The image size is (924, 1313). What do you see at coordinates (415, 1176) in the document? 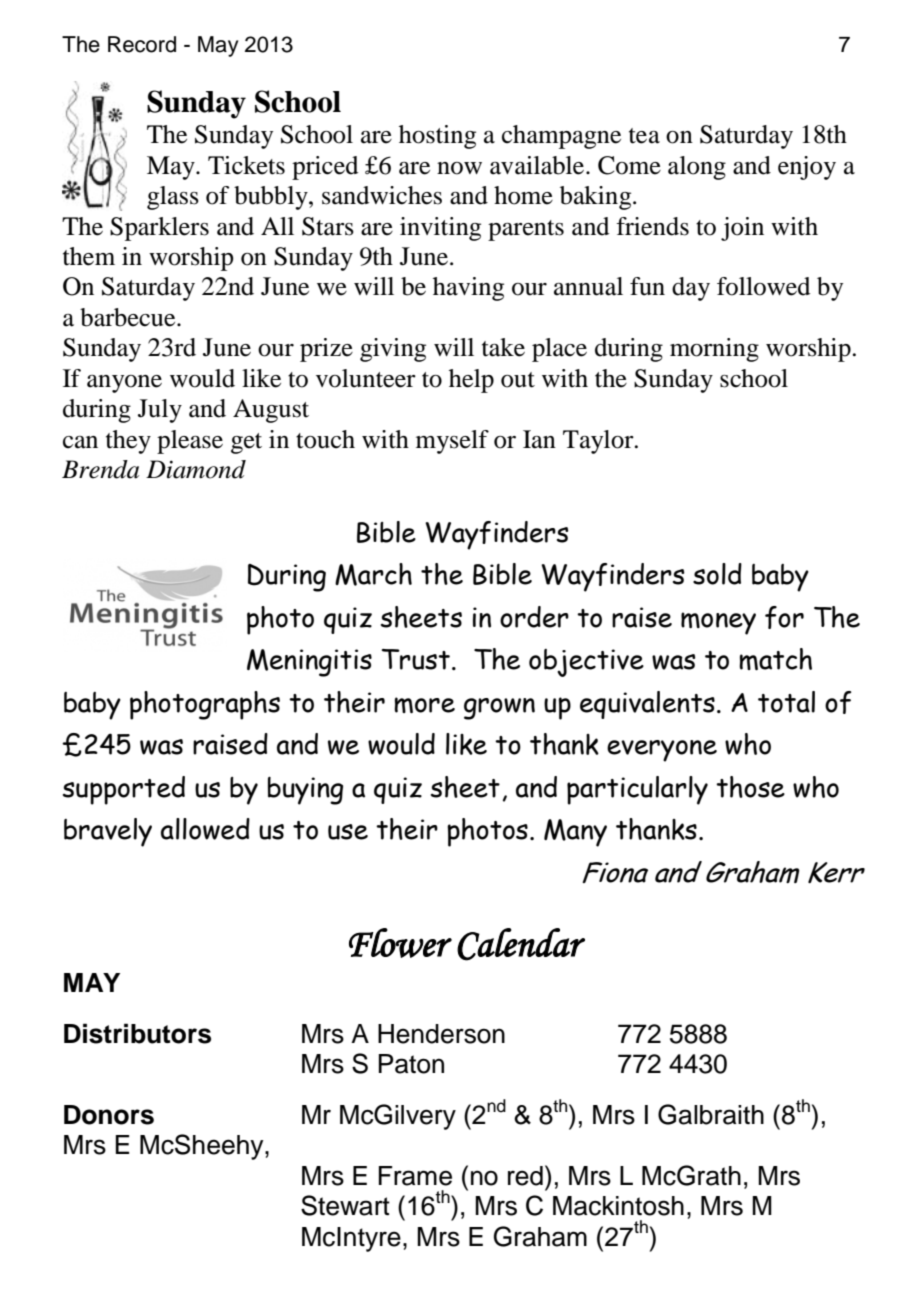
I see `Frame` at bounding box center [415, 1176].
